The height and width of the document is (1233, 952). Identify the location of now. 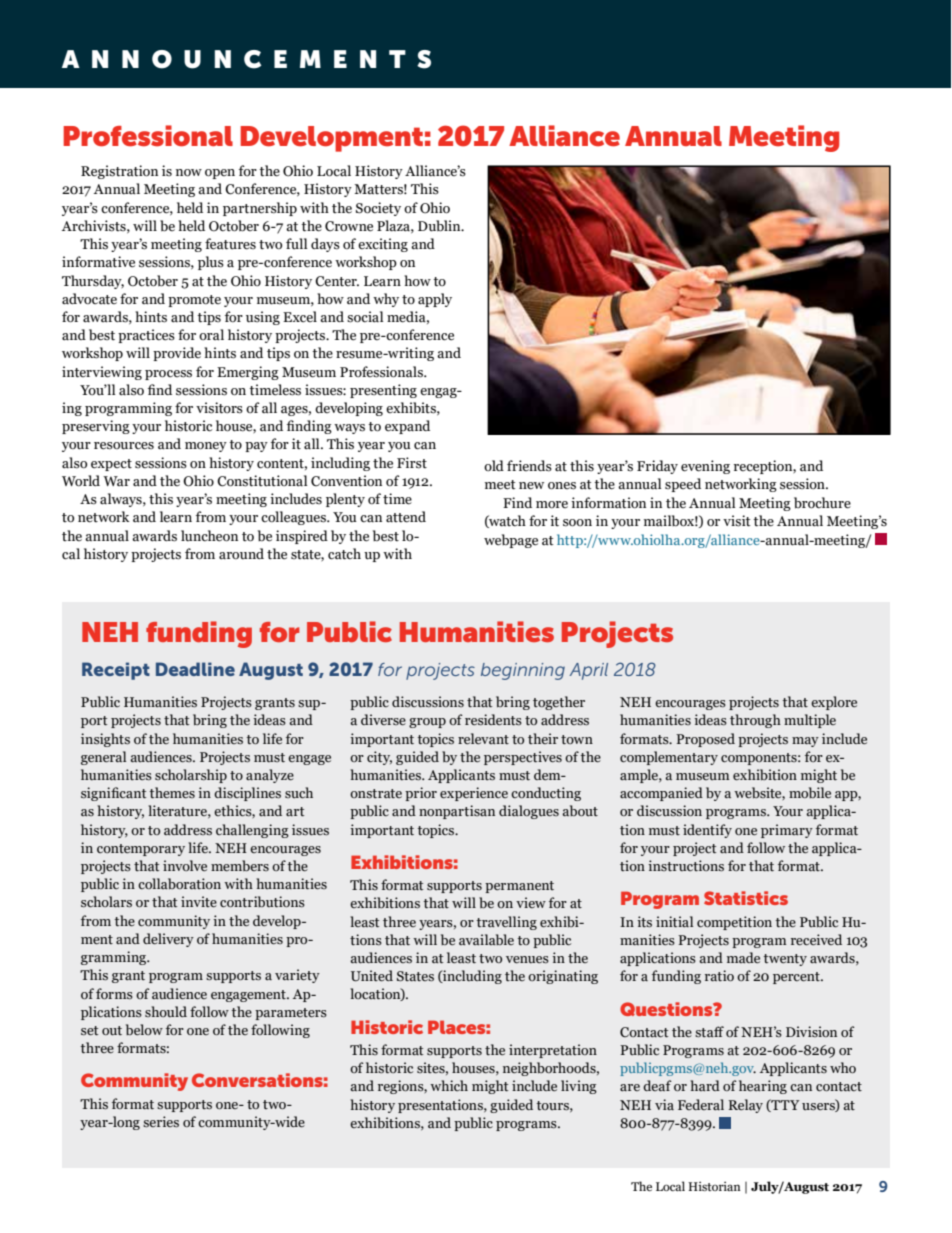
(189, 173).
